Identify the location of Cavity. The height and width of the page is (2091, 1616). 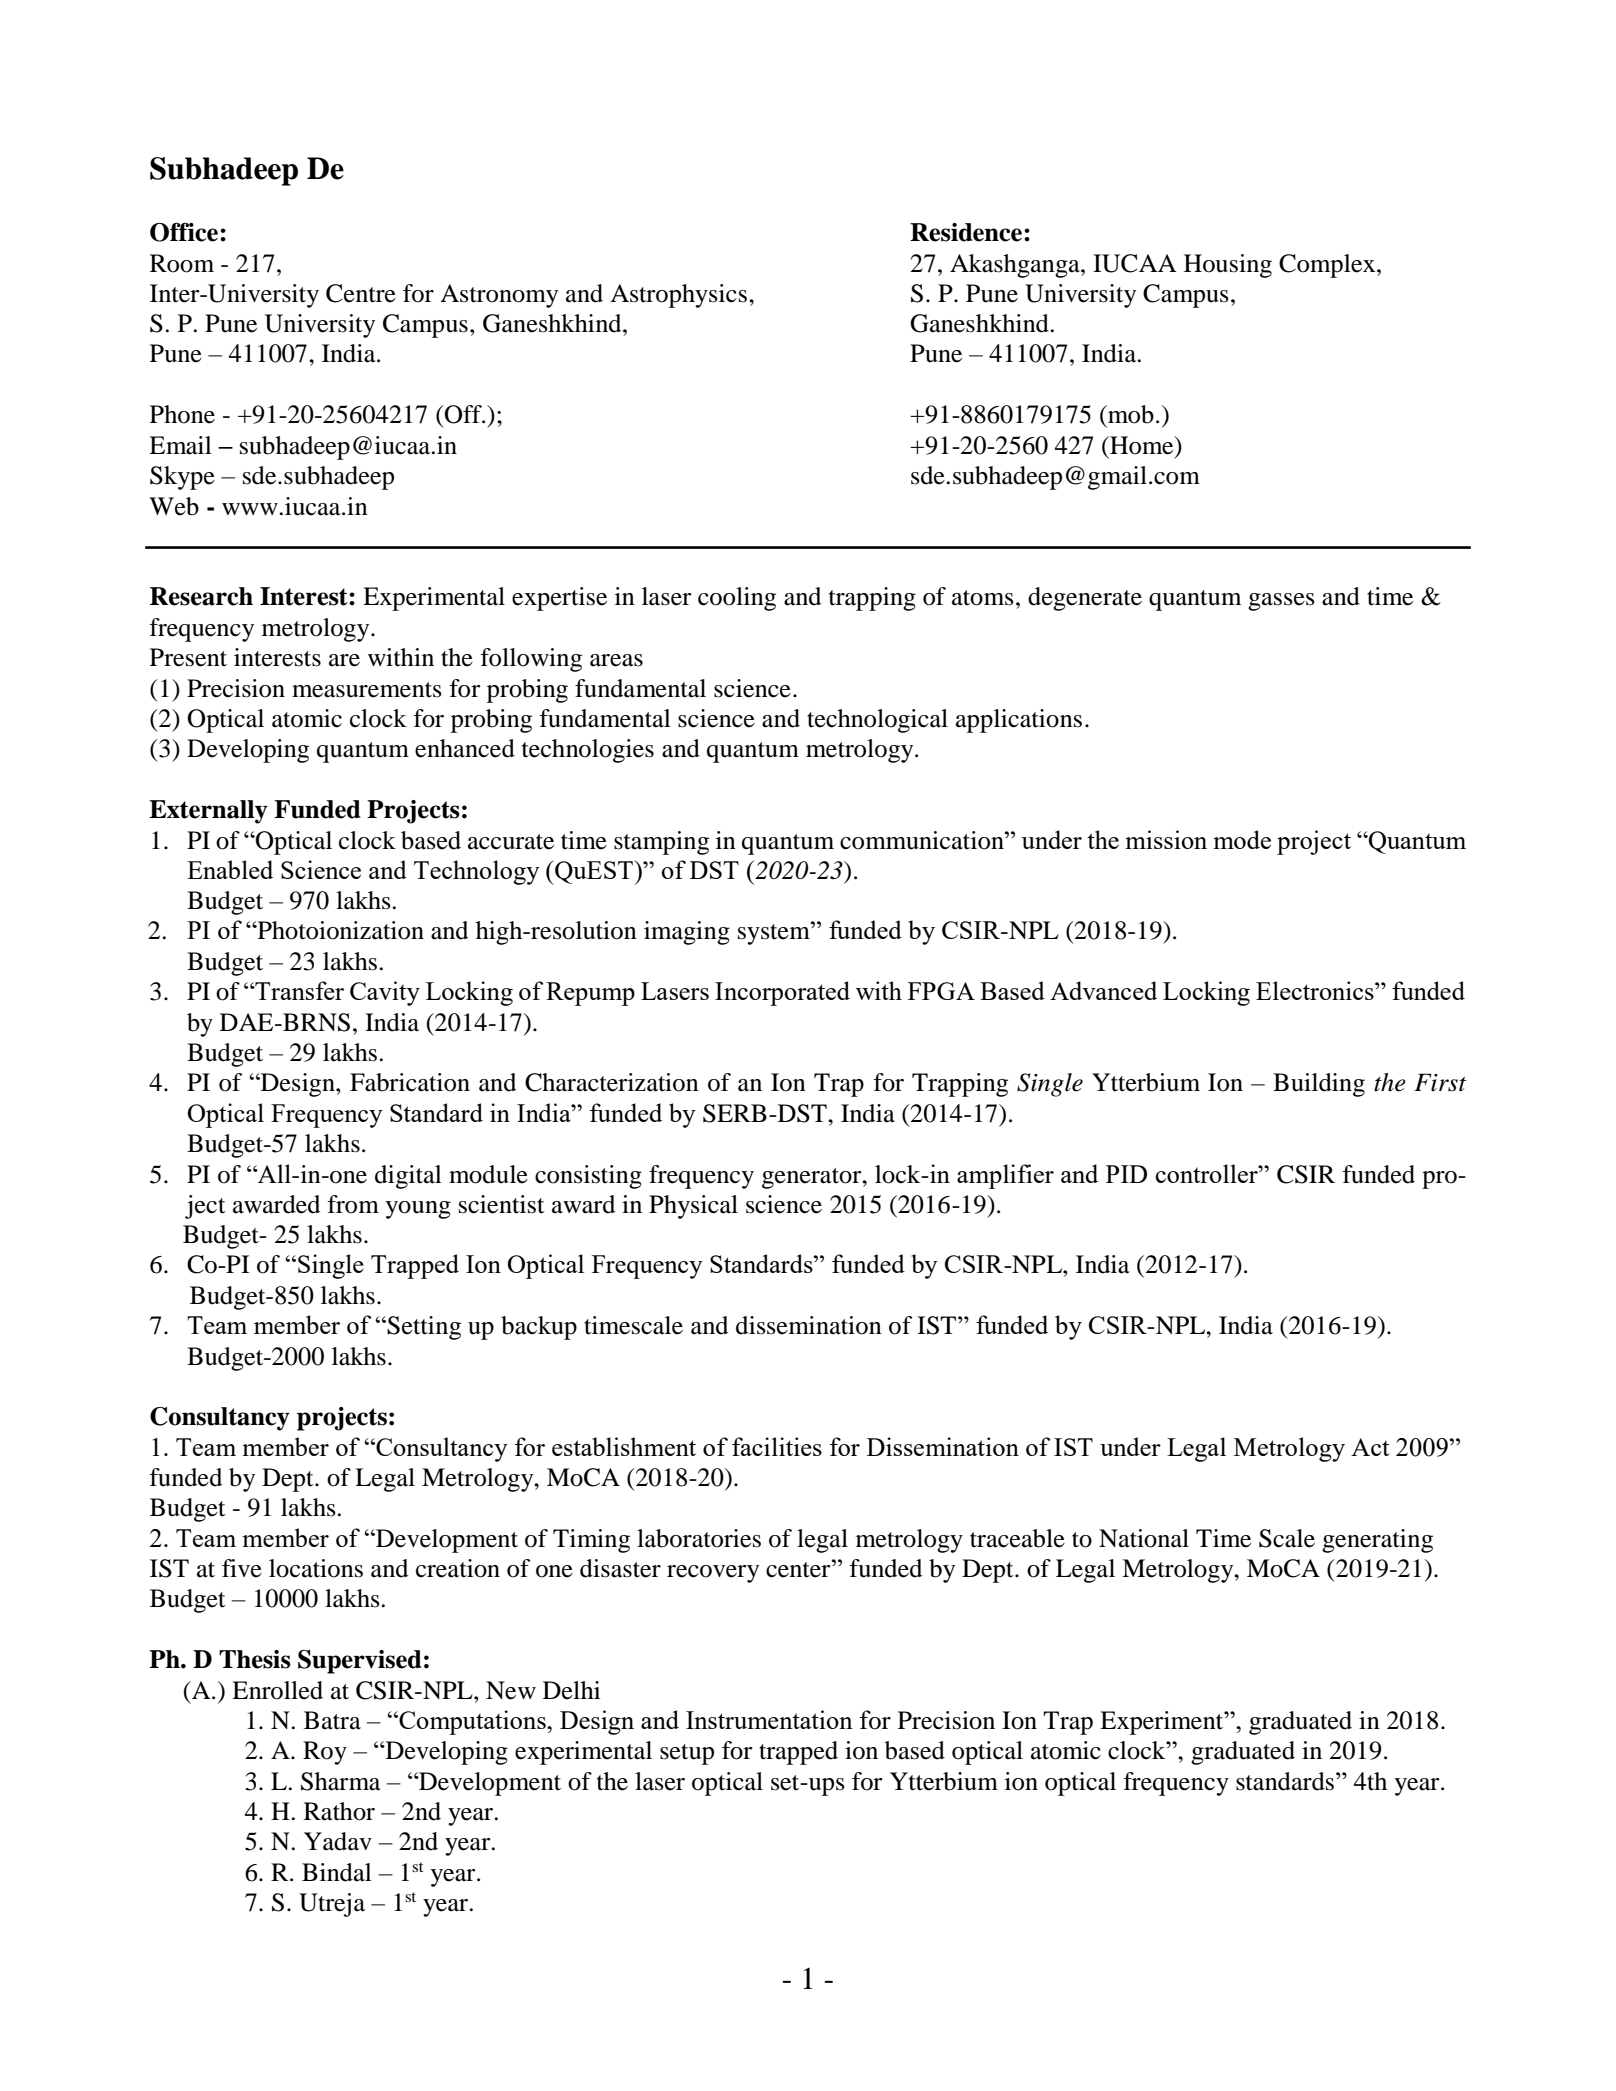
(385, 993).
